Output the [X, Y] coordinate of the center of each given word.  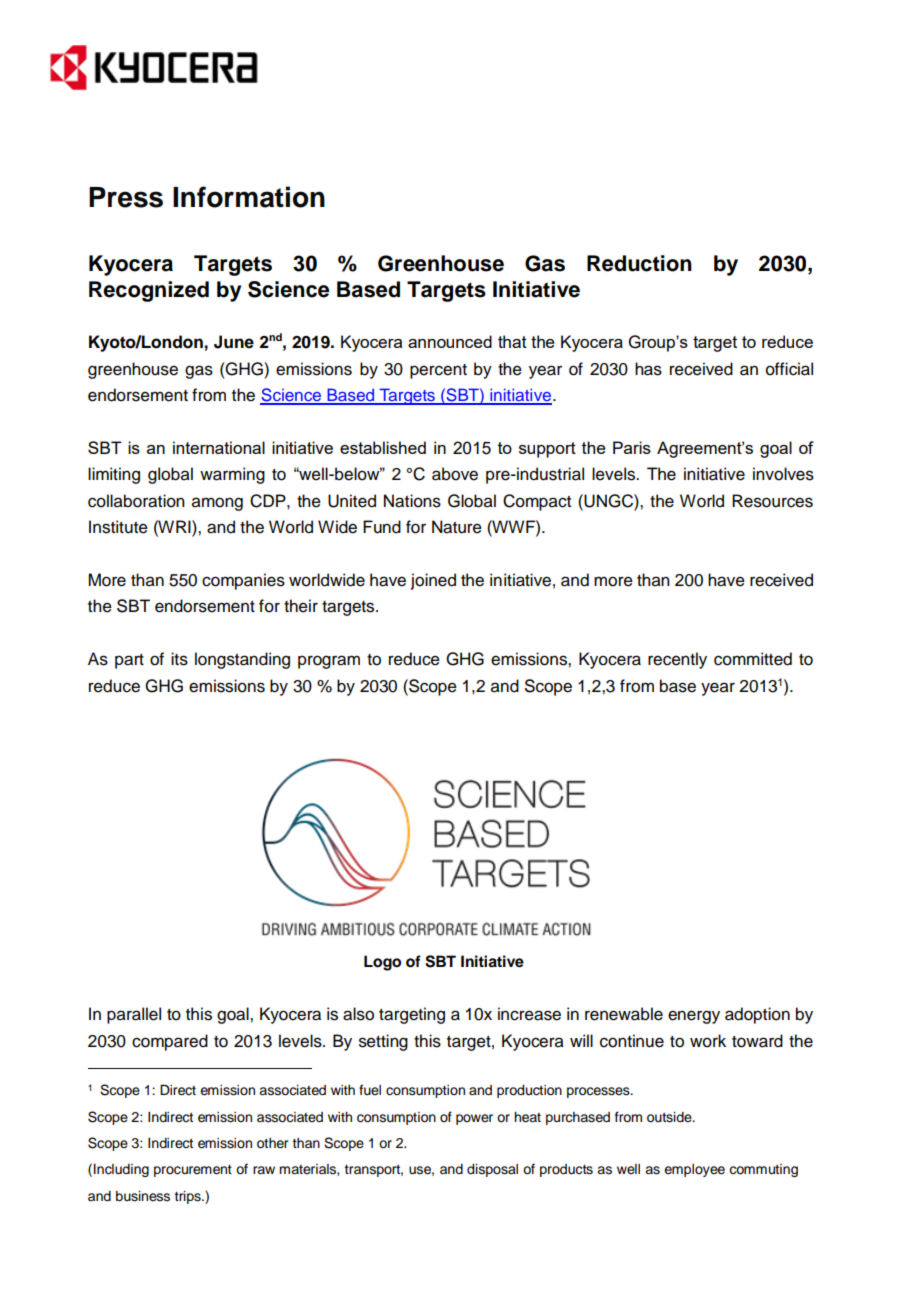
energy [694, 1017]
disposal [492, 1170]
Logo [382, 963]
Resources [772, 501]
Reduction [639, 263]
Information [249, 197]
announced [450, 341]
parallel [134, 1015]
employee [694, 1170]
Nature [457, 527]
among [217, 504]
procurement [193, 1171]
